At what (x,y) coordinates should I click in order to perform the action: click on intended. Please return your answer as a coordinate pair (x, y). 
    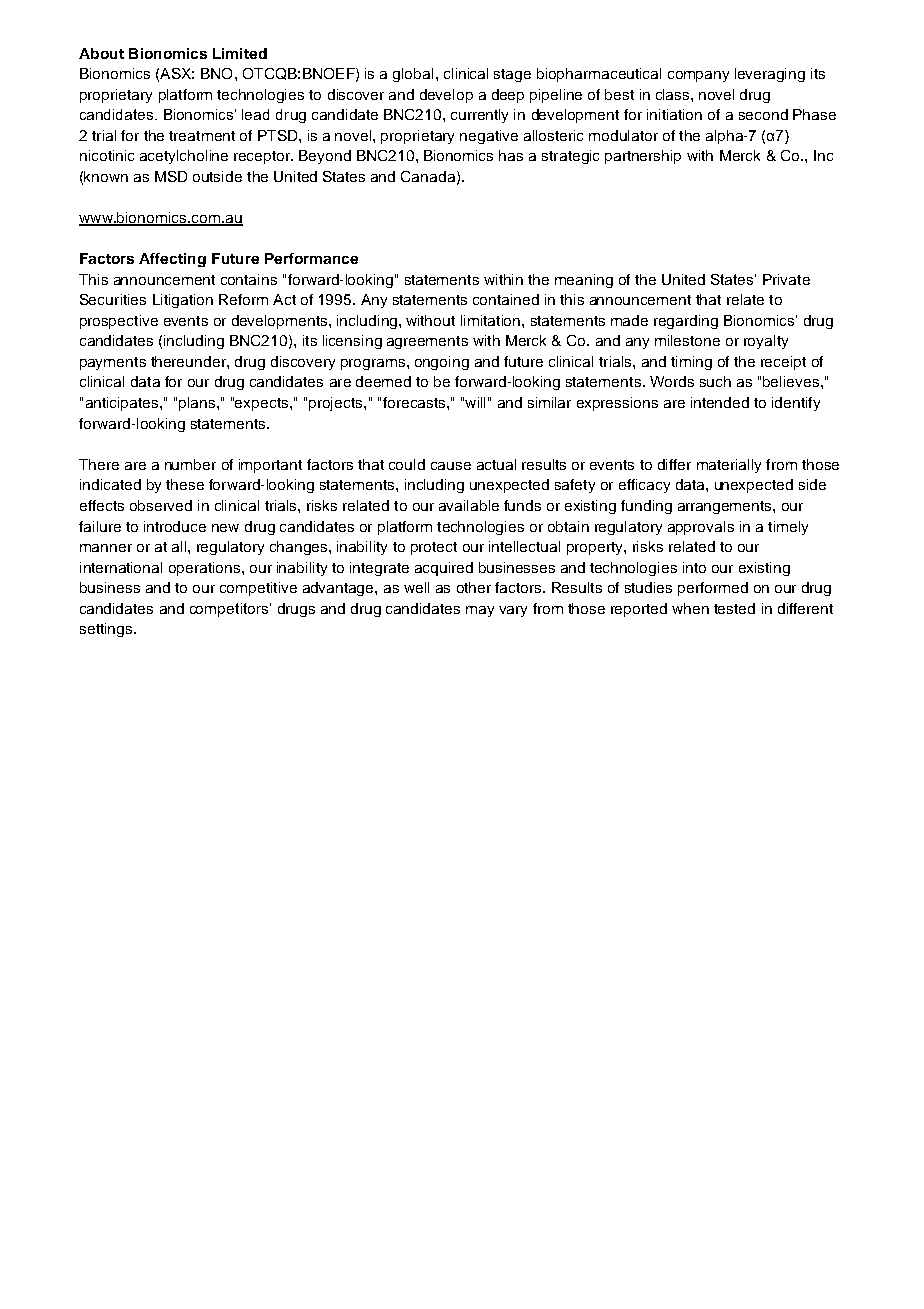
    Looking at the image, I should click on (720, 402).
